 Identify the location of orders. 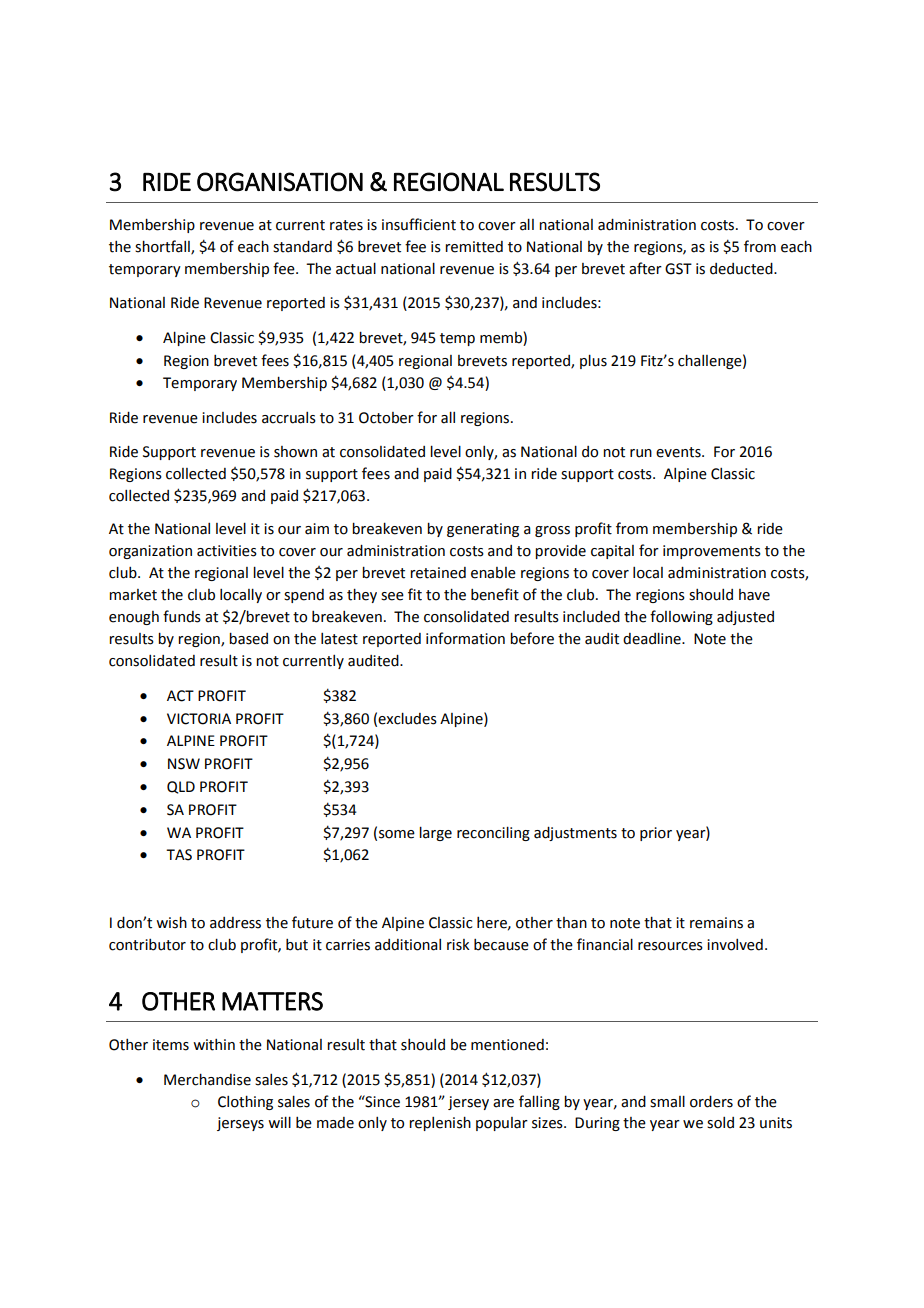
(711, 1102).
